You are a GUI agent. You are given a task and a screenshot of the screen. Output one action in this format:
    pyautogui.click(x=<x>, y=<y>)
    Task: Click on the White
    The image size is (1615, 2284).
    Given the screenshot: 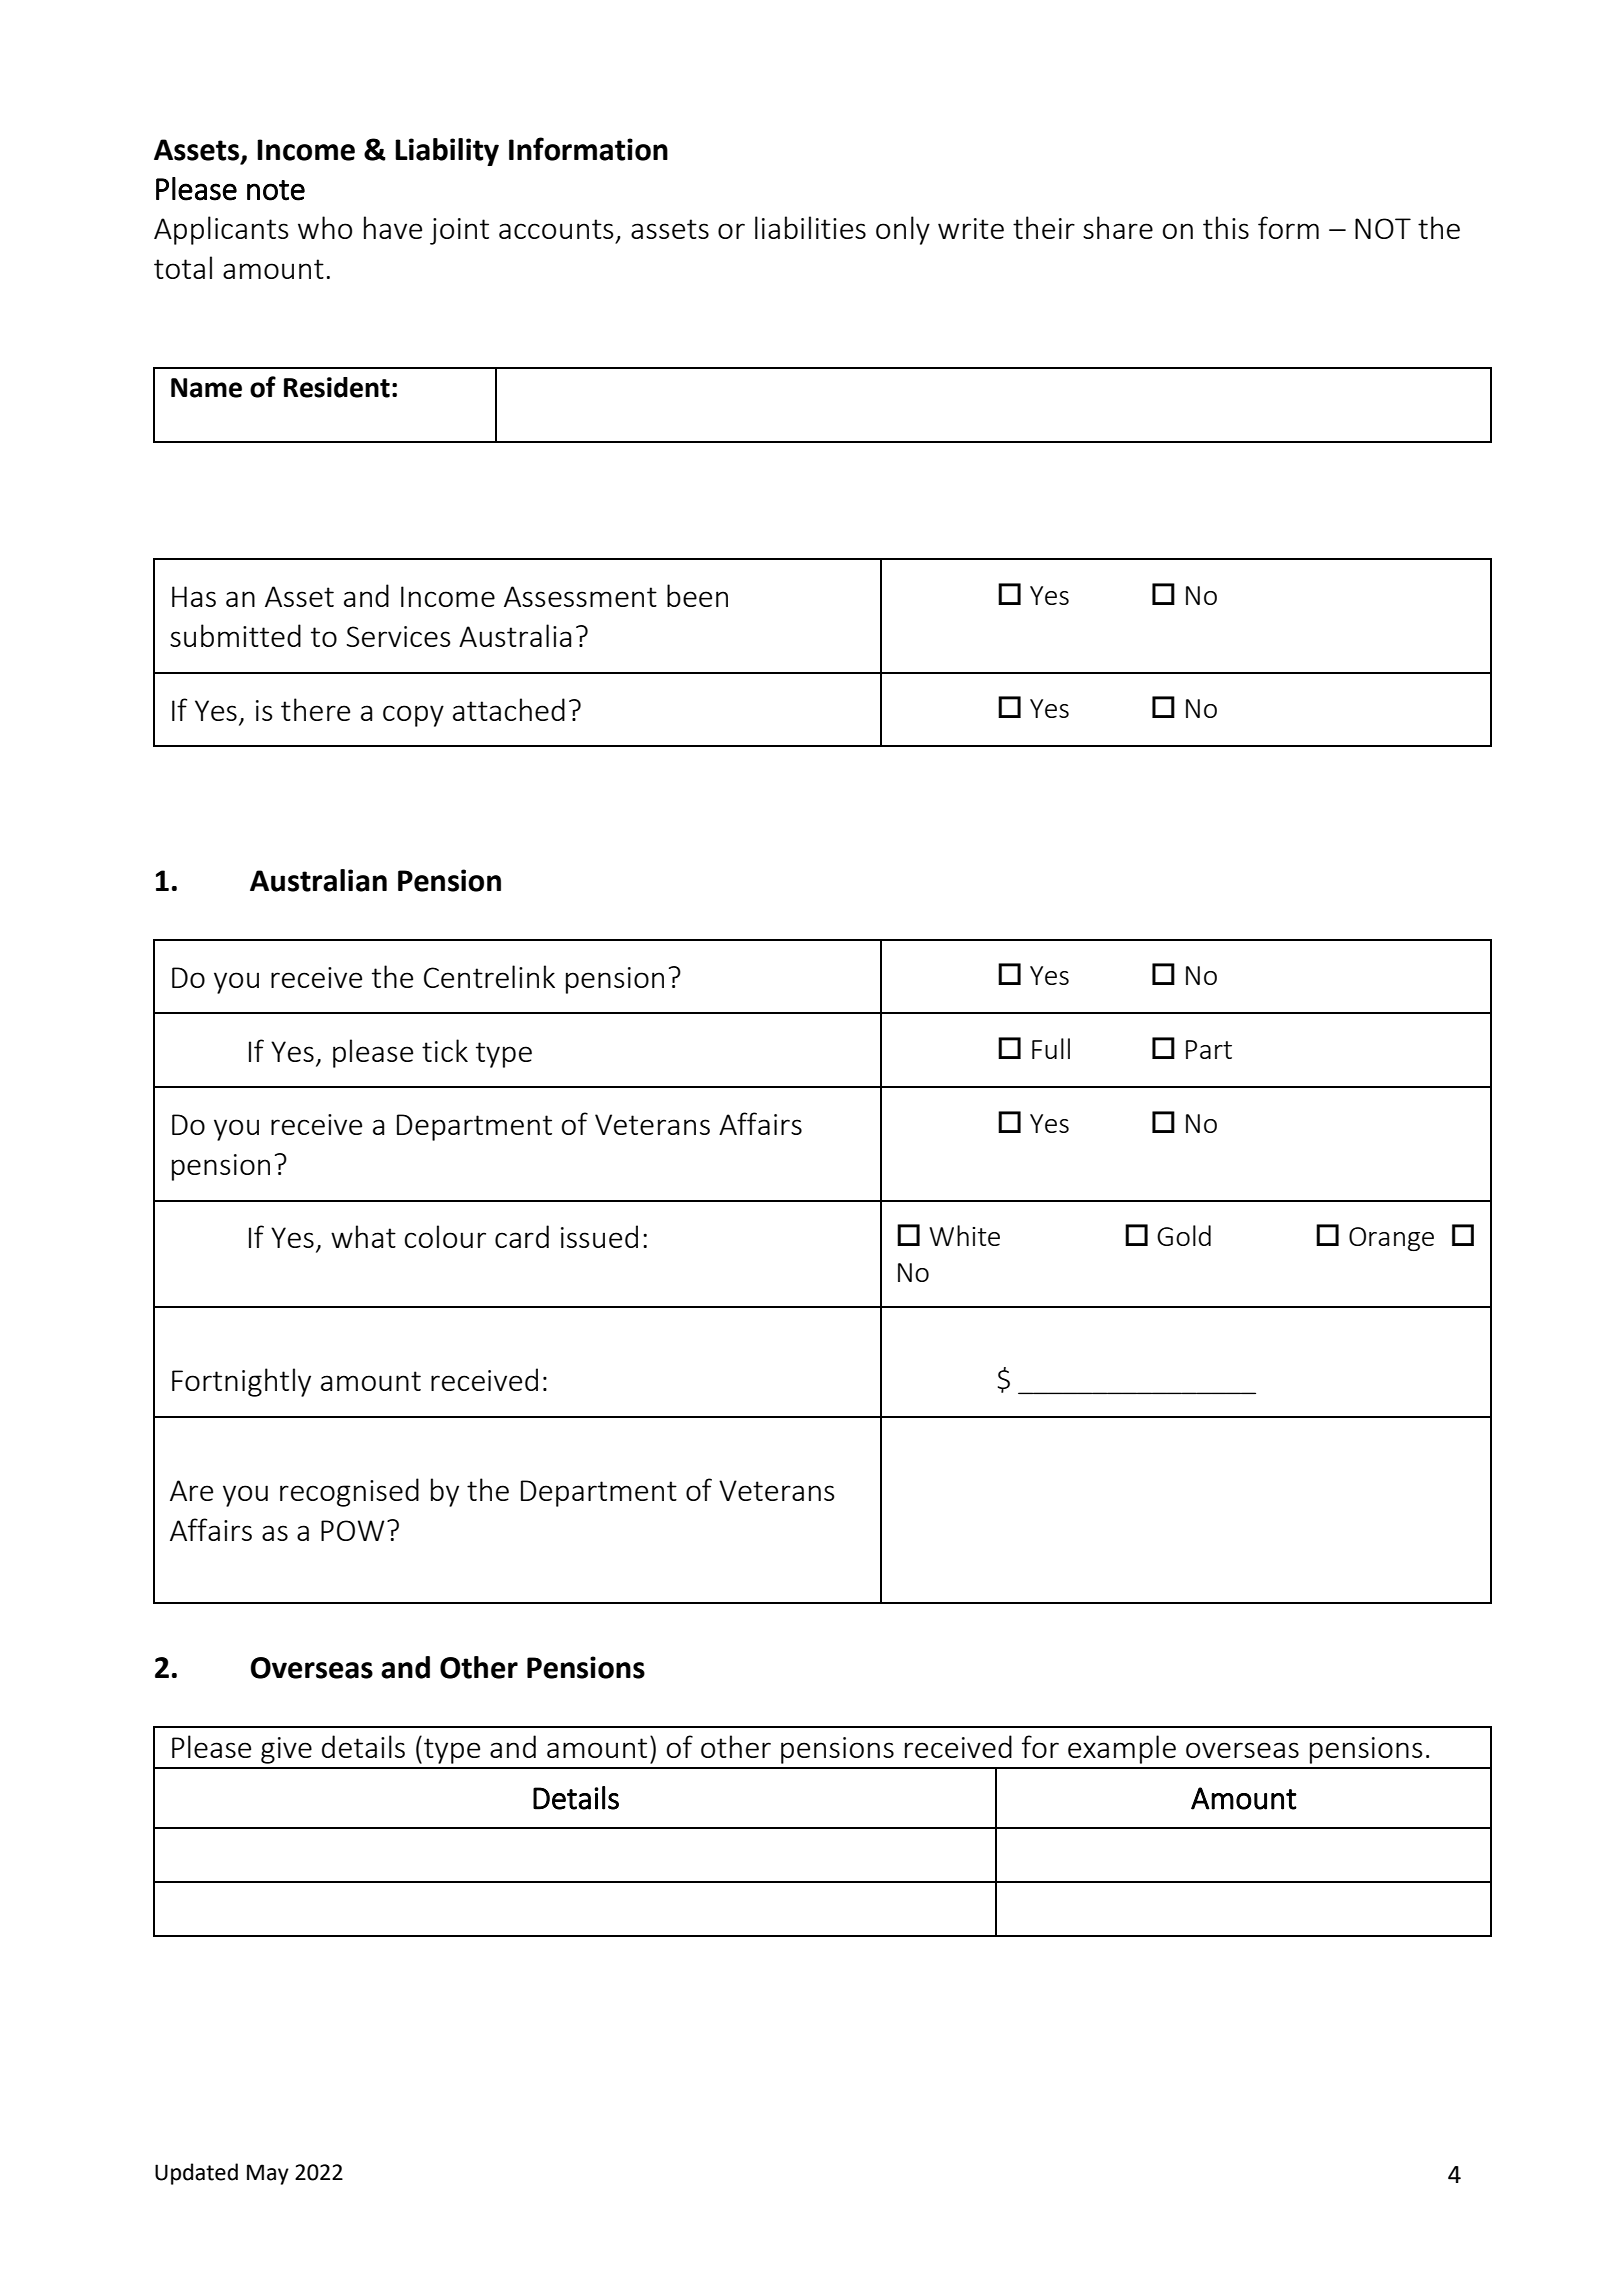 What is the action you would take?
    pyautogui.click(x=964, y=1235)
